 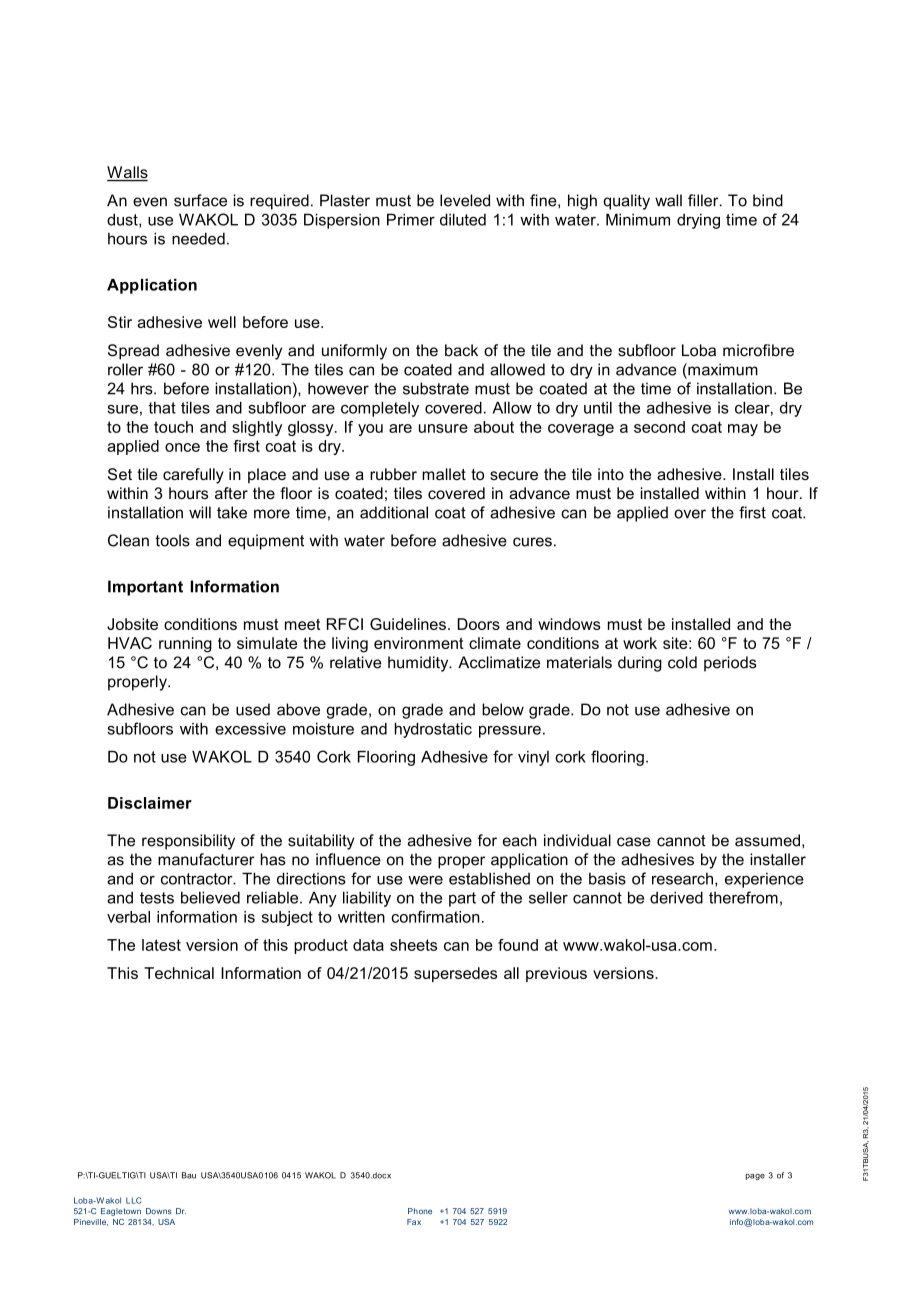 I want to click on drying, so click(x=698, y=221).
